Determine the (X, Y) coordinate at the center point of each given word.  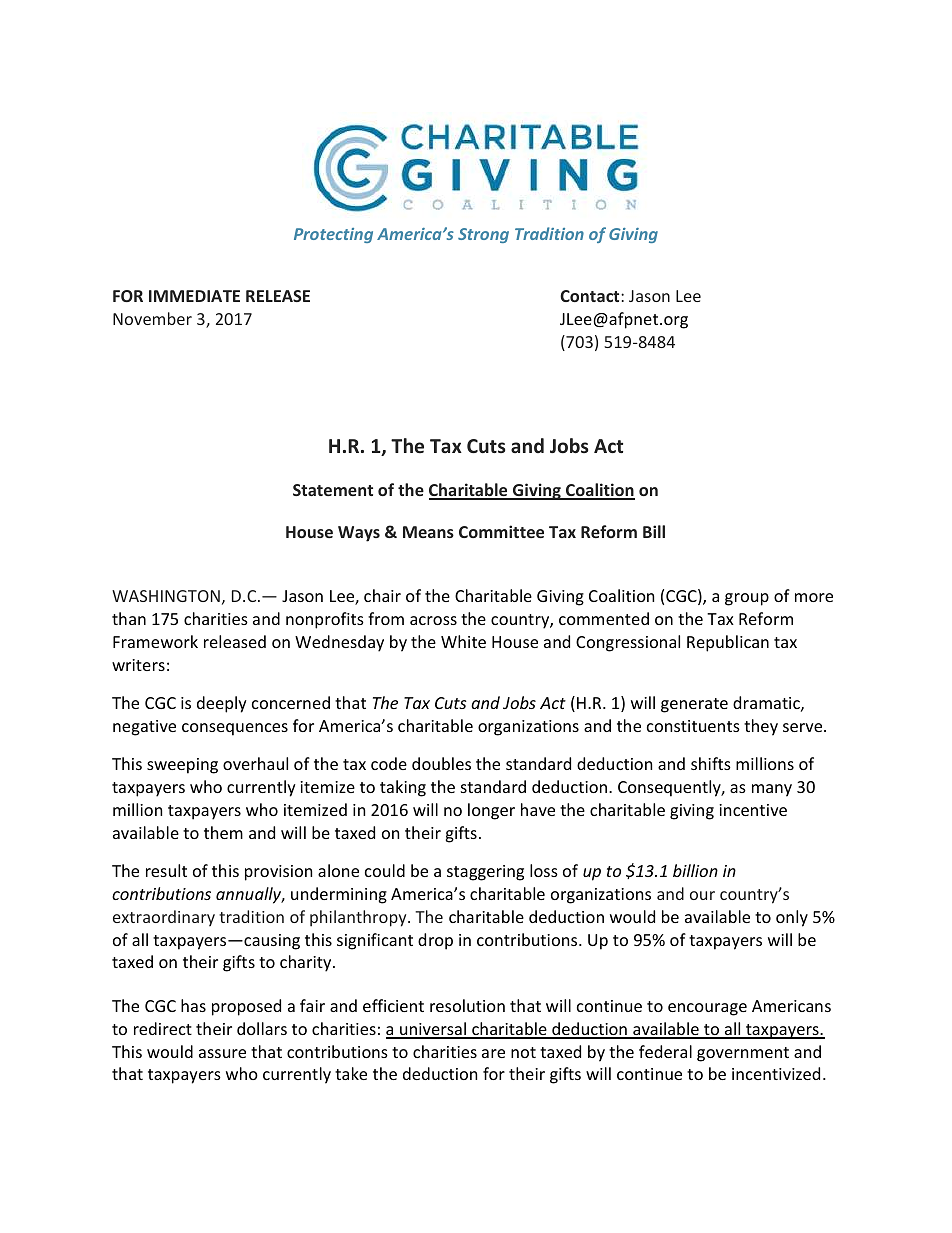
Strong (483, 235)
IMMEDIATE (194, 296)
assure (222, 1053)
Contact (591, 296)
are (493, 1053)
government (743, 1054)
